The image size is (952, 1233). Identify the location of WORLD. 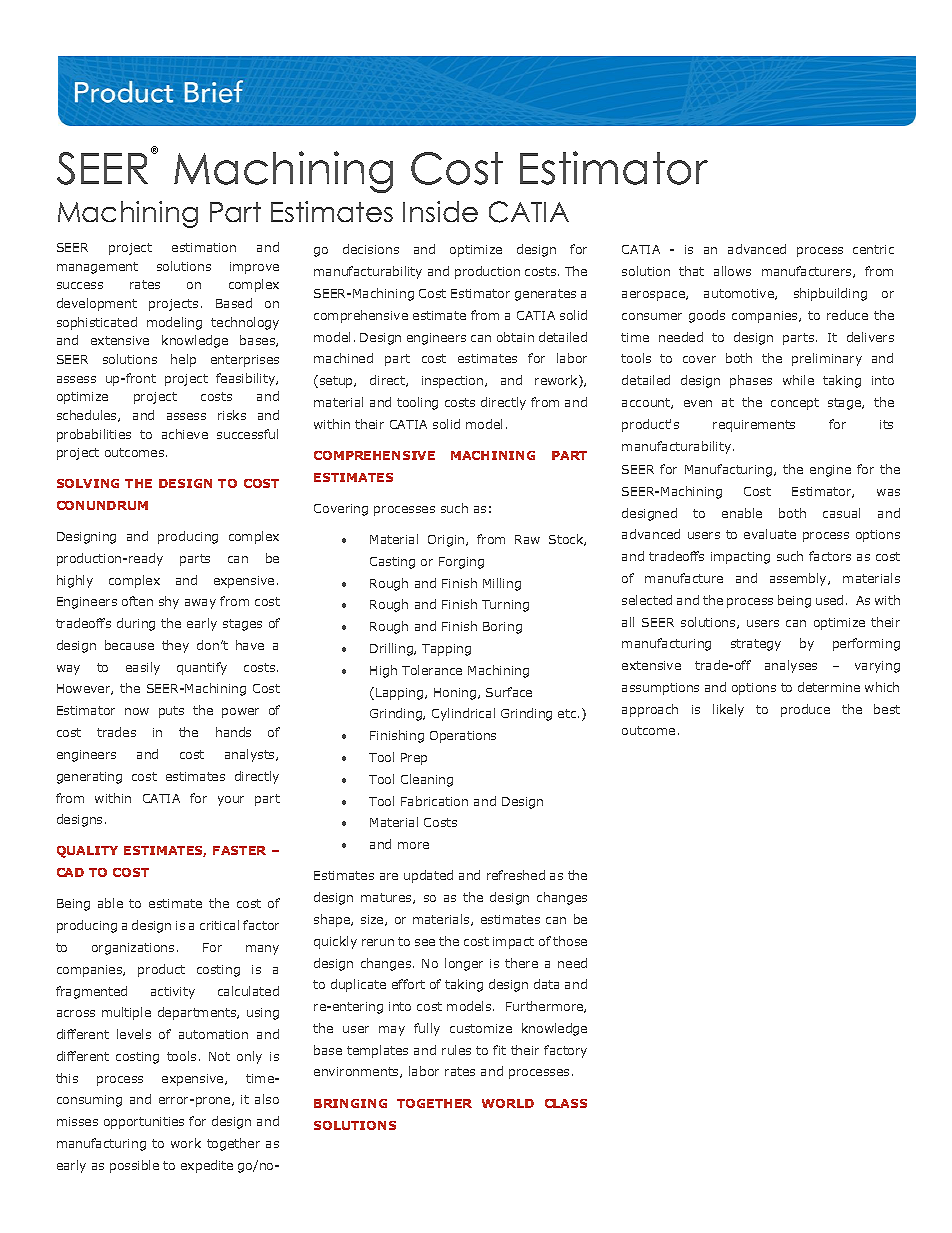
(508, 1103).
